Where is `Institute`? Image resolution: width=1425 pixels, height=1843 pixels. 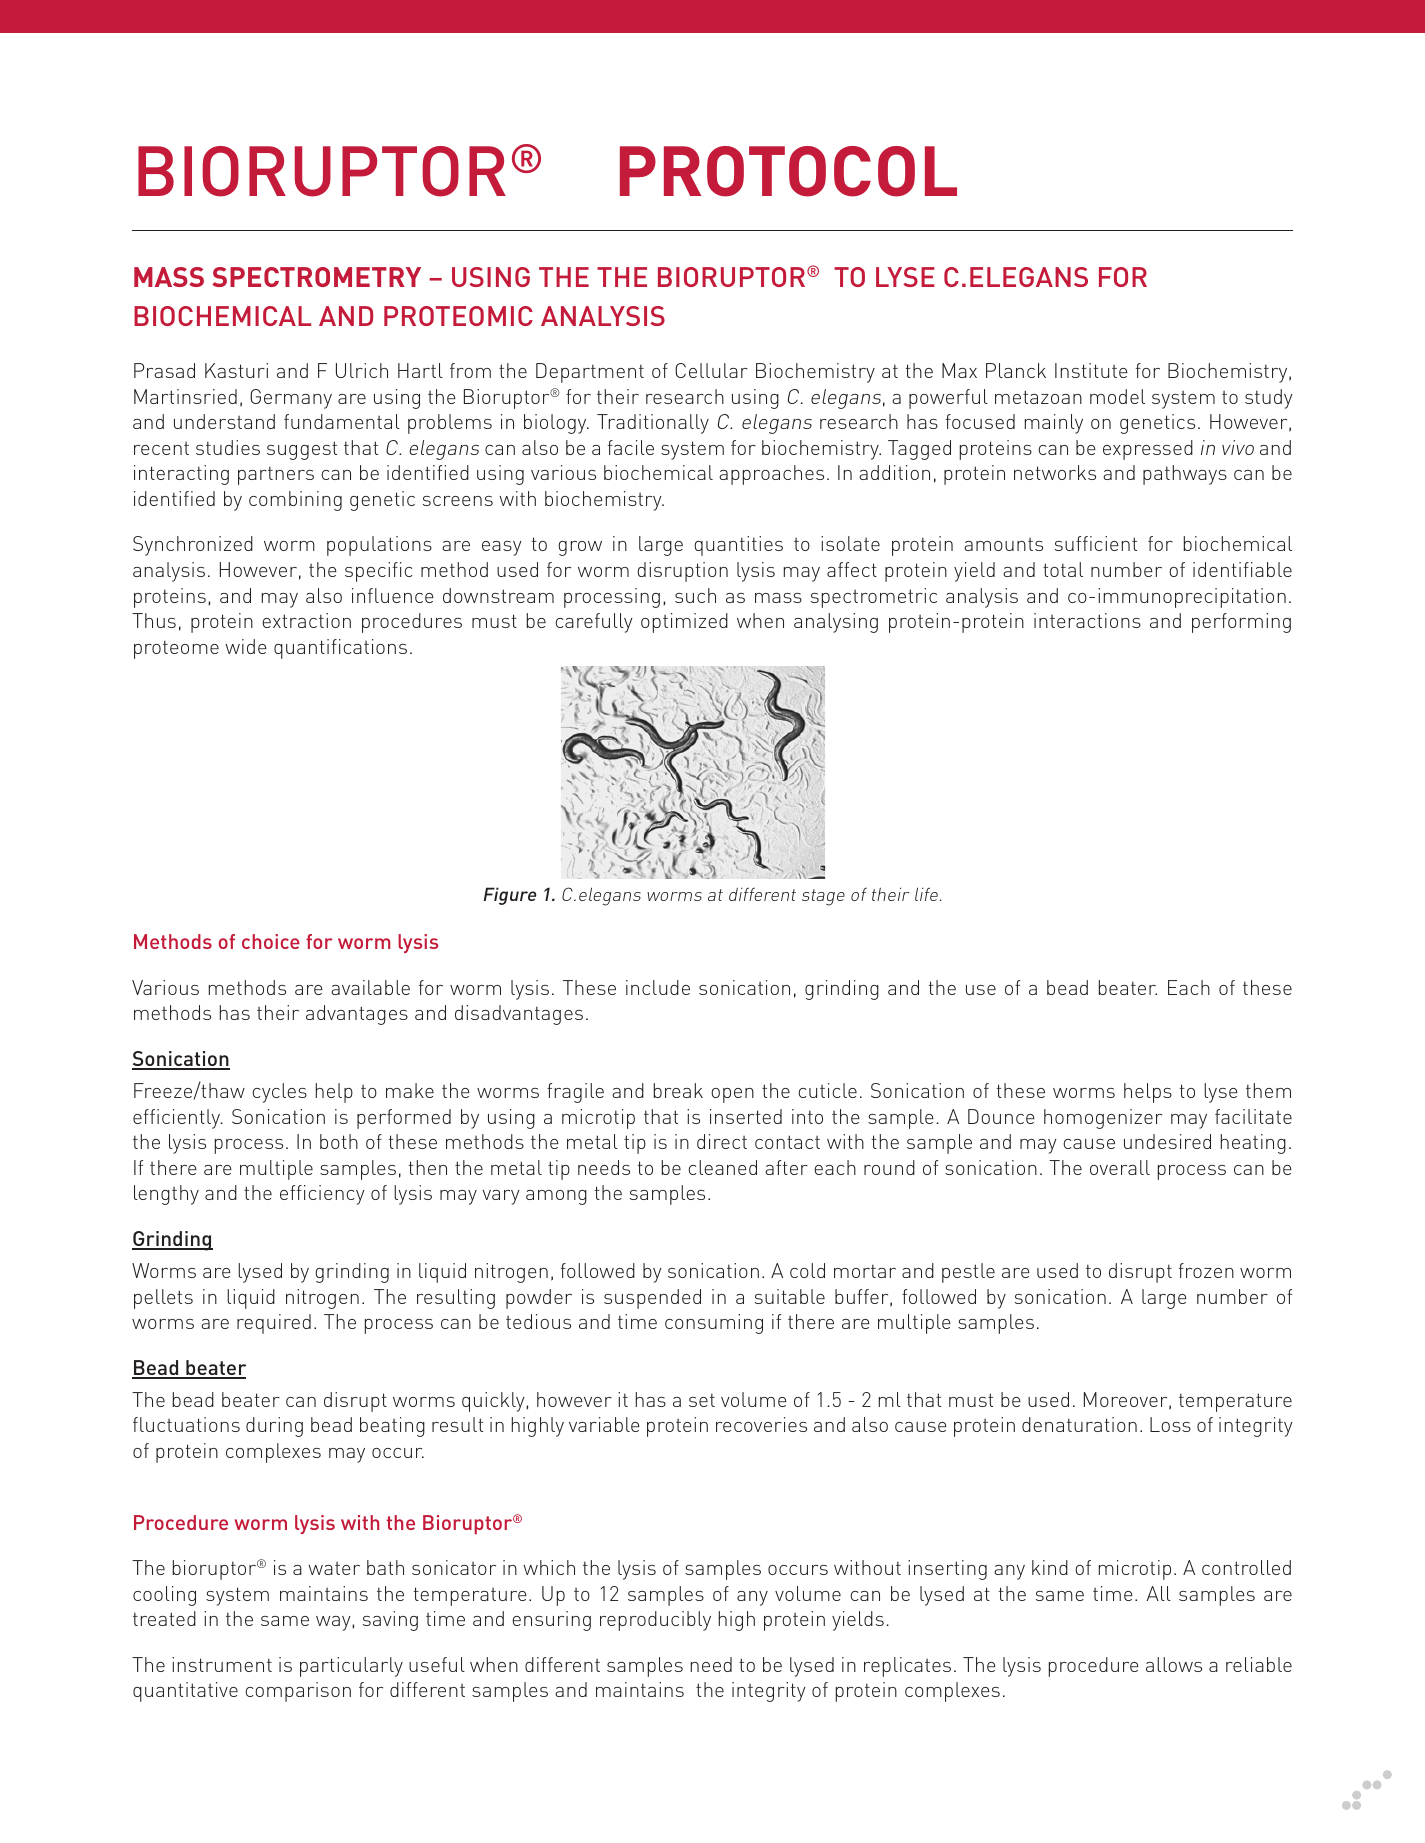 Institute is located at coordinates (1091, 370).
